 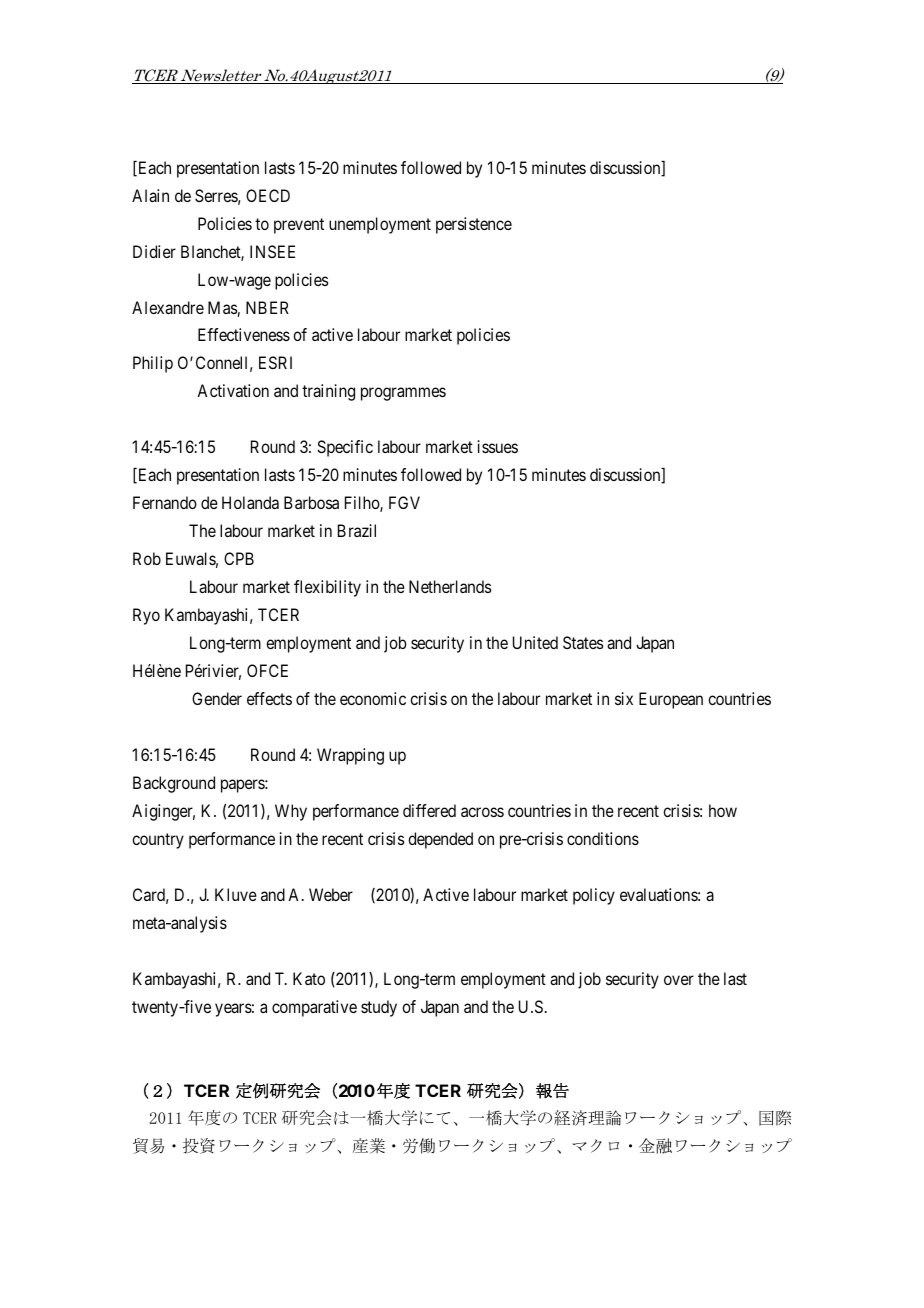 What do you see at coordinates (583, 642) in the screenshot?
I see `States` at bounding box center [583, 642].
